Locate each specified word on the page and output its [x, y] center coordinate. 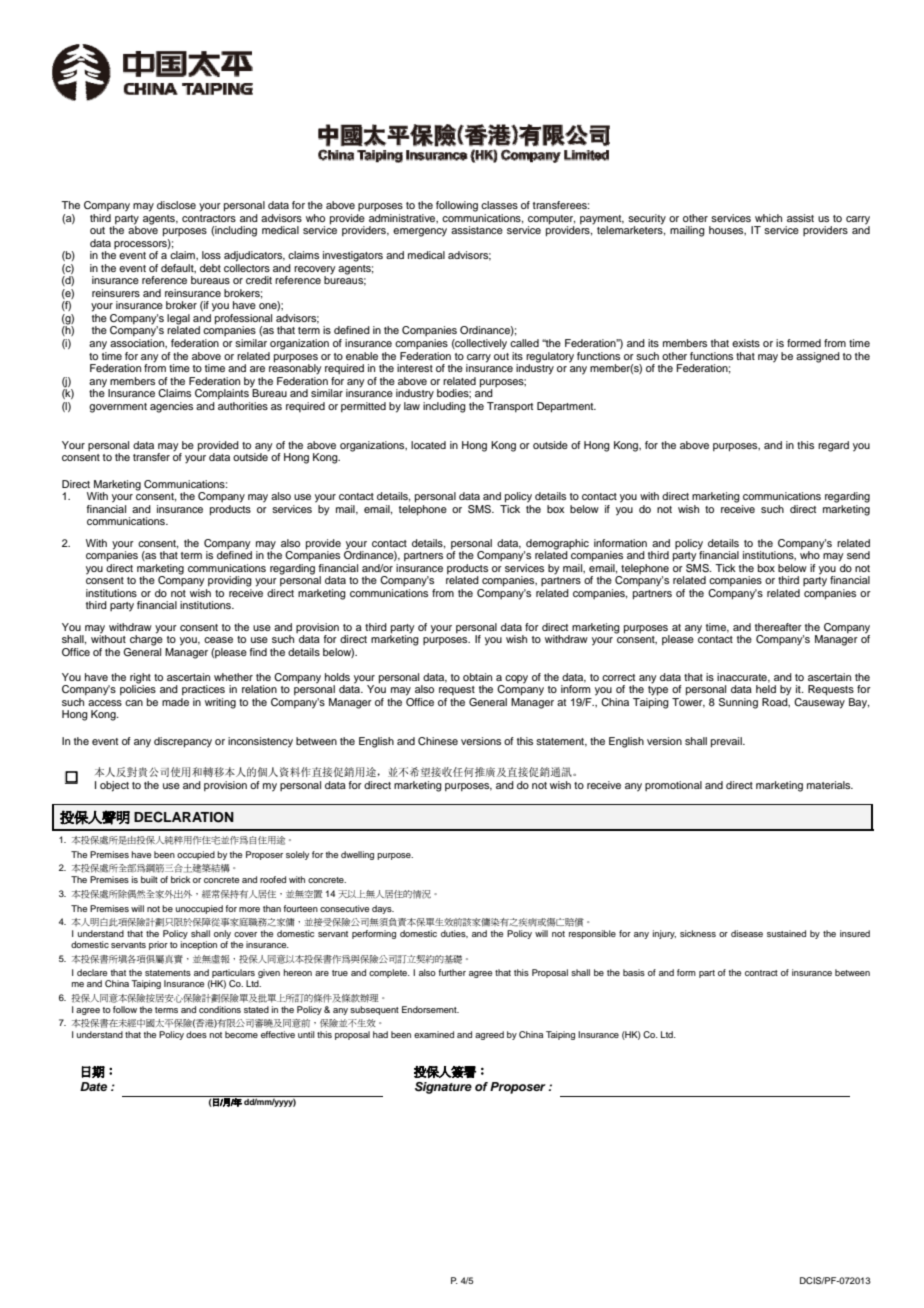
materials [830, 785]
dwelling [357, 855]
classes [499, 205]
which [768, 218]
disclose [176, 205]
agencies [171, 407]
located [428, 445]
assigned [818, 357]
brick [180, 879]
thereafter [778, 627]
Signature [443, 1088]
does [196, 1034]
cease [218, 640]
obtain [477, 677]
